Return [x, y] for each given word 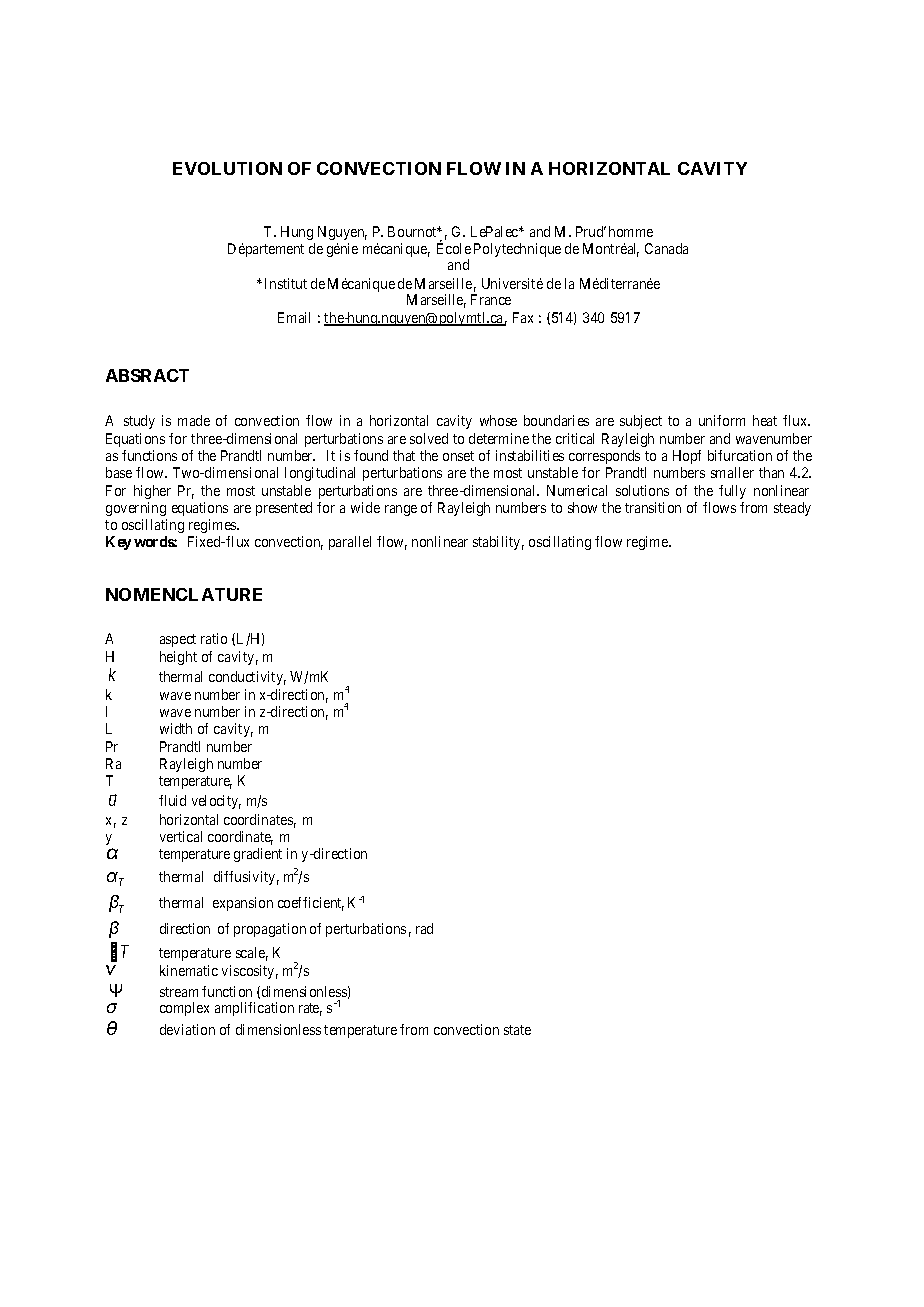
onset [458, 456]
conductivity [247, 678]
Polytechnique [517, 250]
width [176, 728]
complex [184, 1009]
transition [653, 507]
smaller [732, 472]
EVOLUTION [227, 168]
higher [152, 492]
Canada [666, 248]
